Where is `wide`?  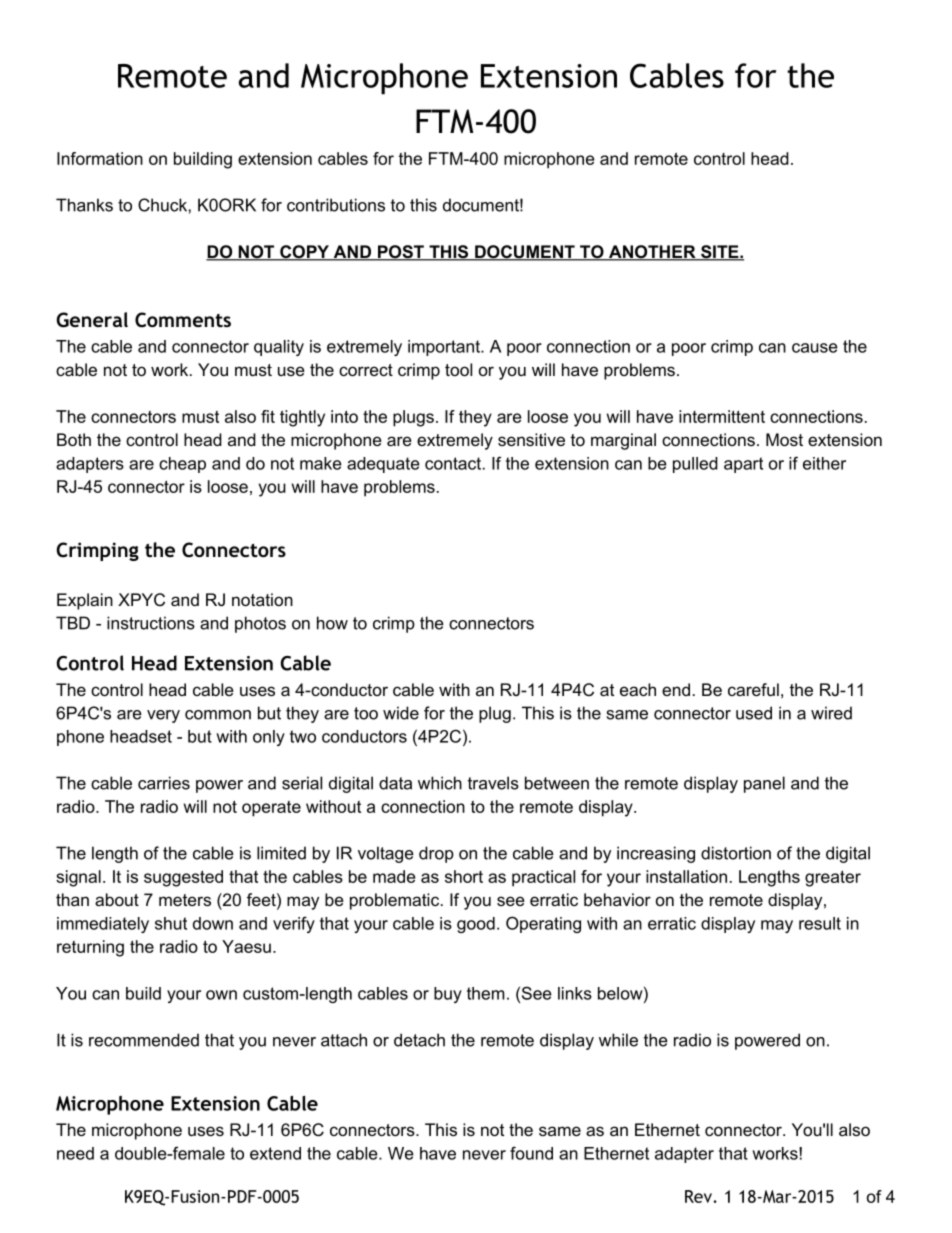
wide is located at coordinates (401, 713).
